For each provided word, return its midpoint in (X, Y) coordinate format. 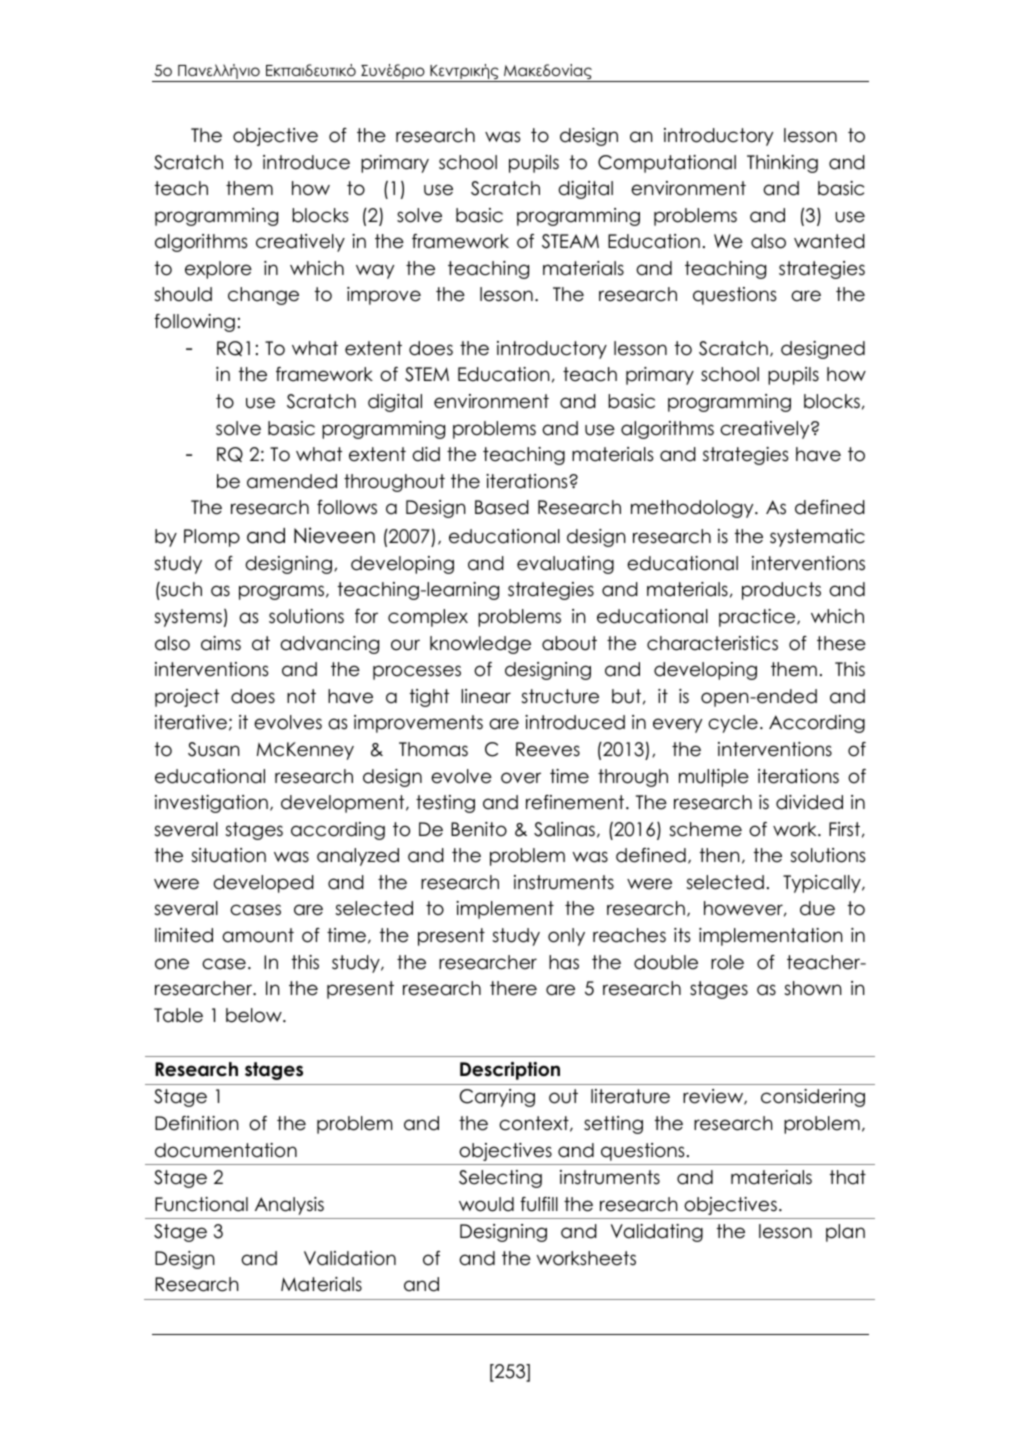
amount (258, 935)
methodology (693, 509)
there (513, 988)
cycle (733, 724)
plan (845, 1233)
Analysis (289, 1206)
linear (486, 696)
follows (347, 507)
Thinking (782, 164)
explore (218, 270)
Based (502, 507)
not (301, 696)
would (486, 1204)
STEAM (570, 241)
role (727, 962)
